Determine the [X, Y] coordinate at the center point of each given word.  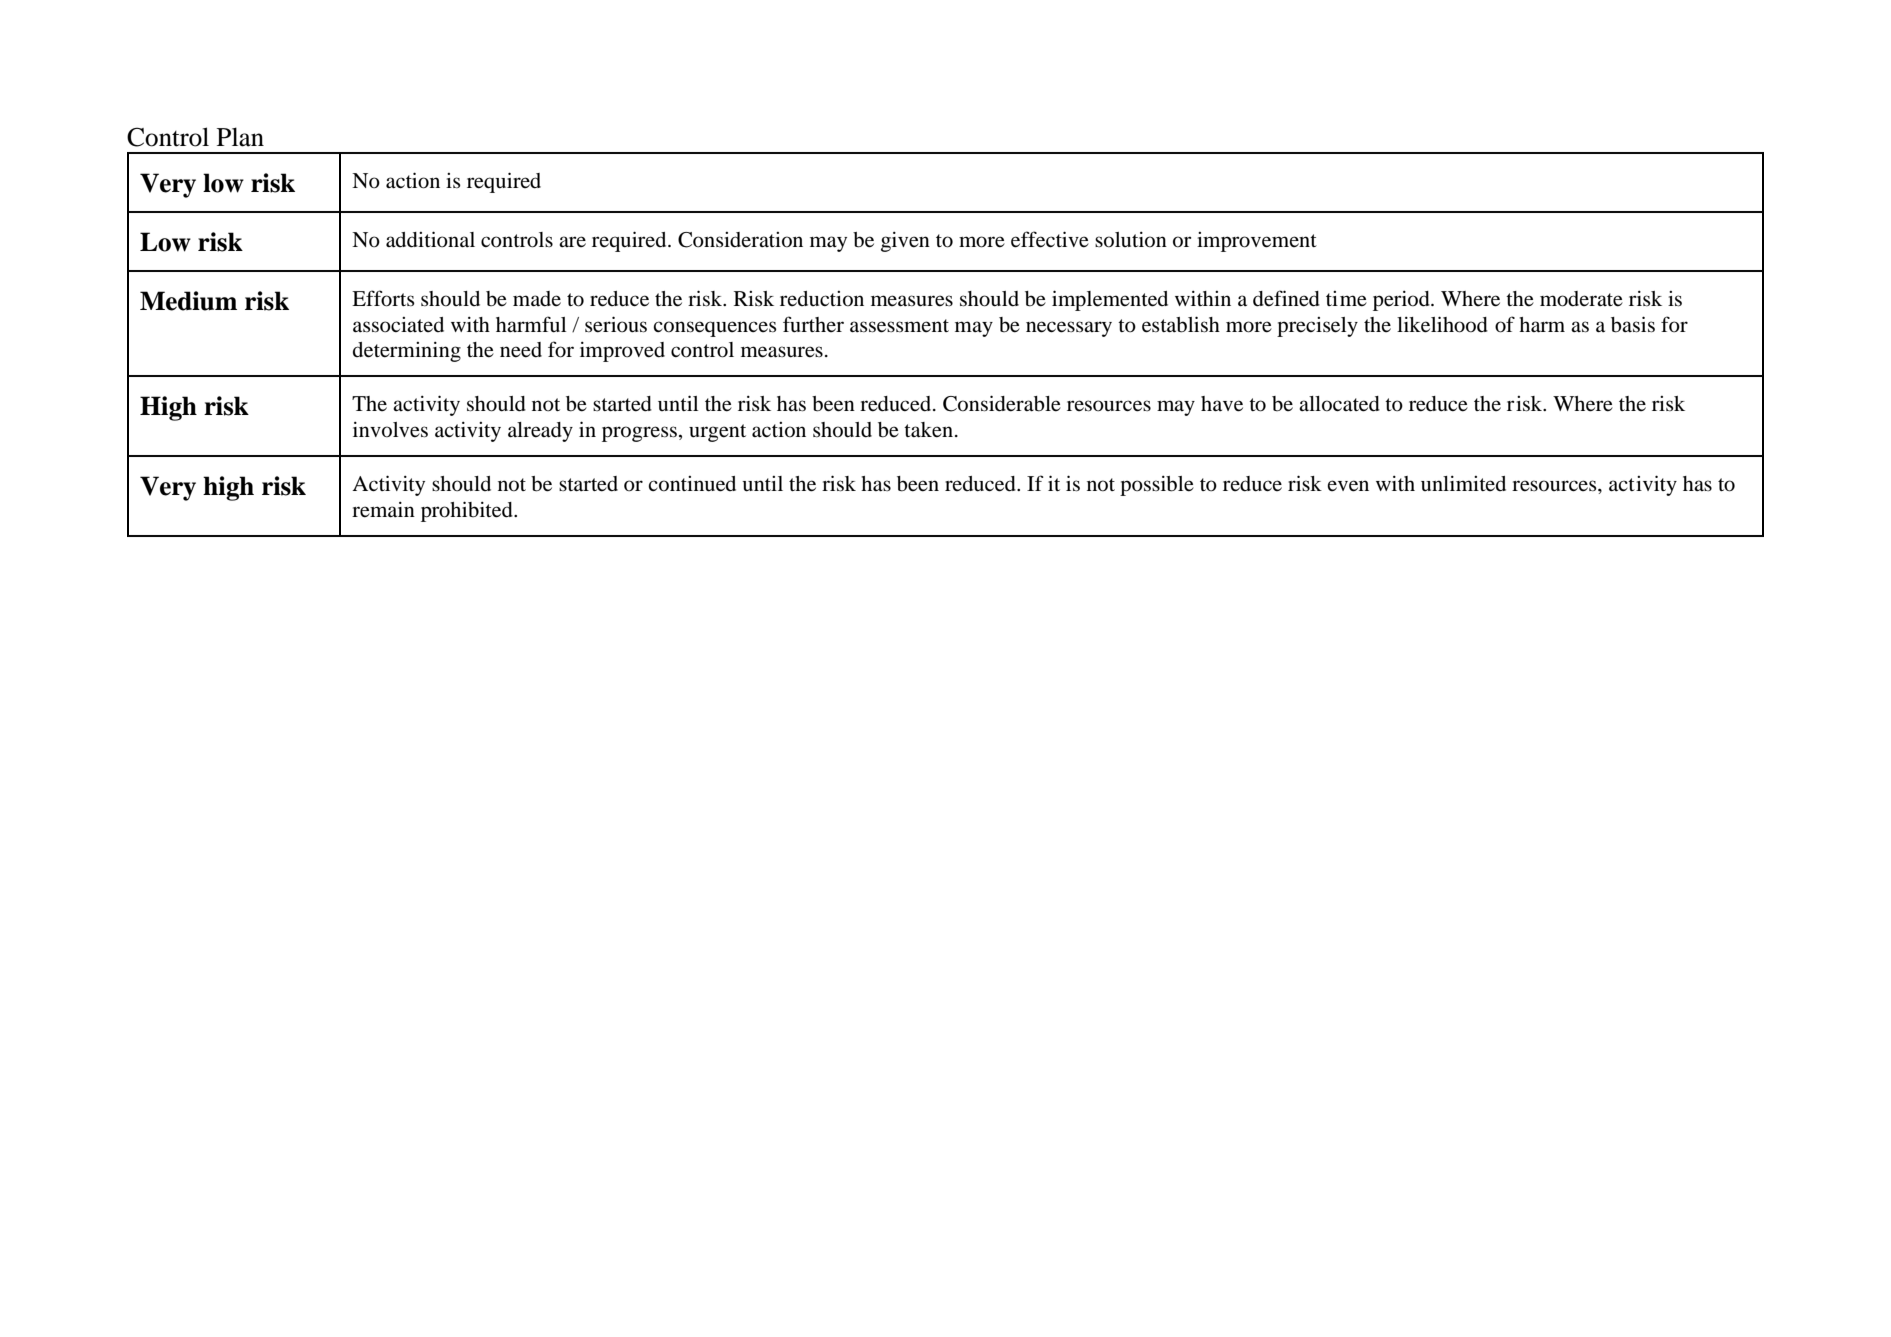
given [905, 242]
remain [383, 510]
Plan [240, 137]
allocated [1339, 404]
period [1402, 301]
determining [407, 352]
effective [1050, 239]
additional [430, 239]
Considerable [1002, 403]
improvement [1257, 242]
